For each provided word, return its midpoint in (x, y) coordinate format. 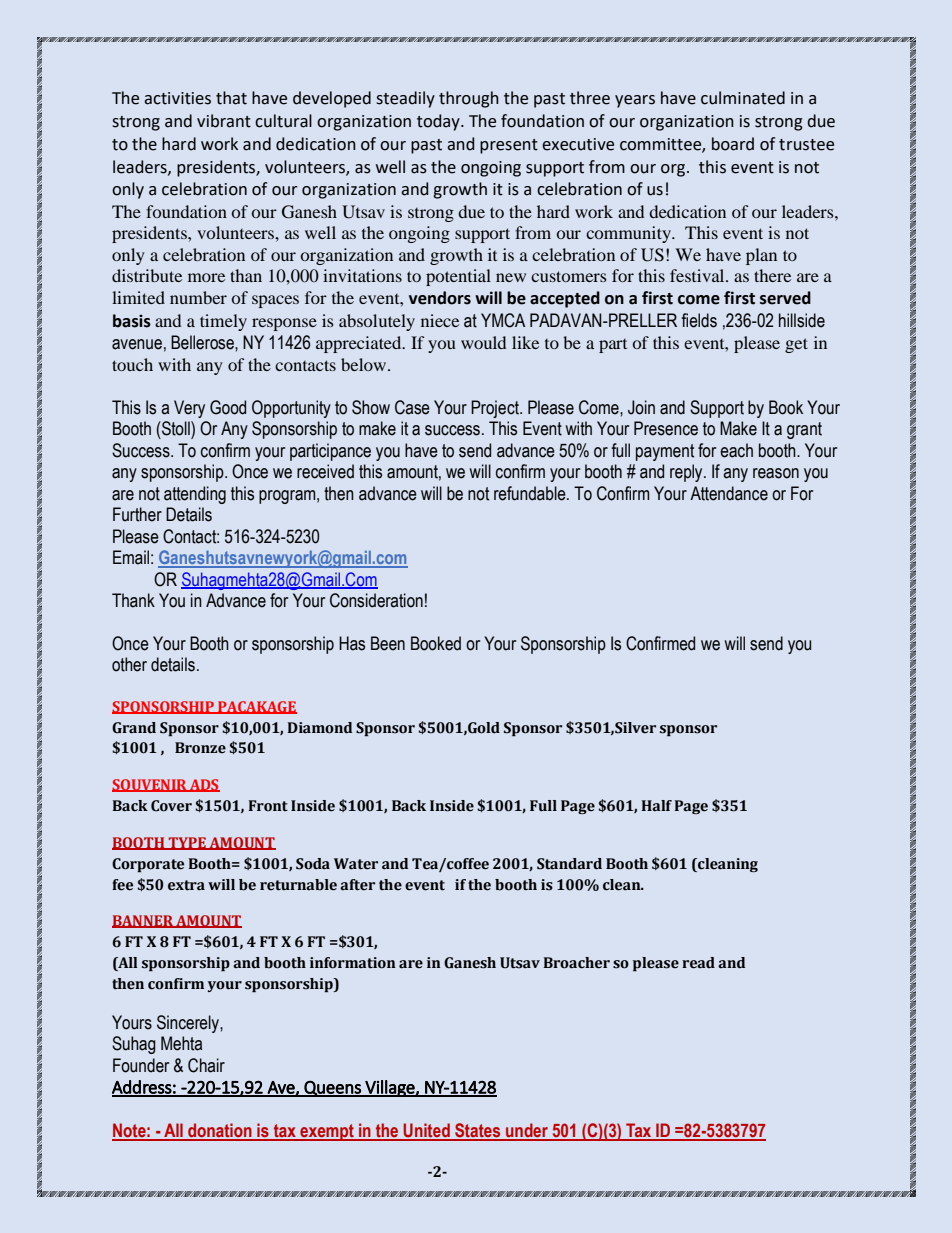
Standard (569, 864)
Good (228, 407)
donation (220, 1131)
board (733, 144)
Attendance (729, 493)
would (483, 342)
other (129, 664)
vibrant (224, 121)
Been (388, 643)
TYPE (187, 843)
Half (657, 805)
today (439, 122)
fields (699, 320)
